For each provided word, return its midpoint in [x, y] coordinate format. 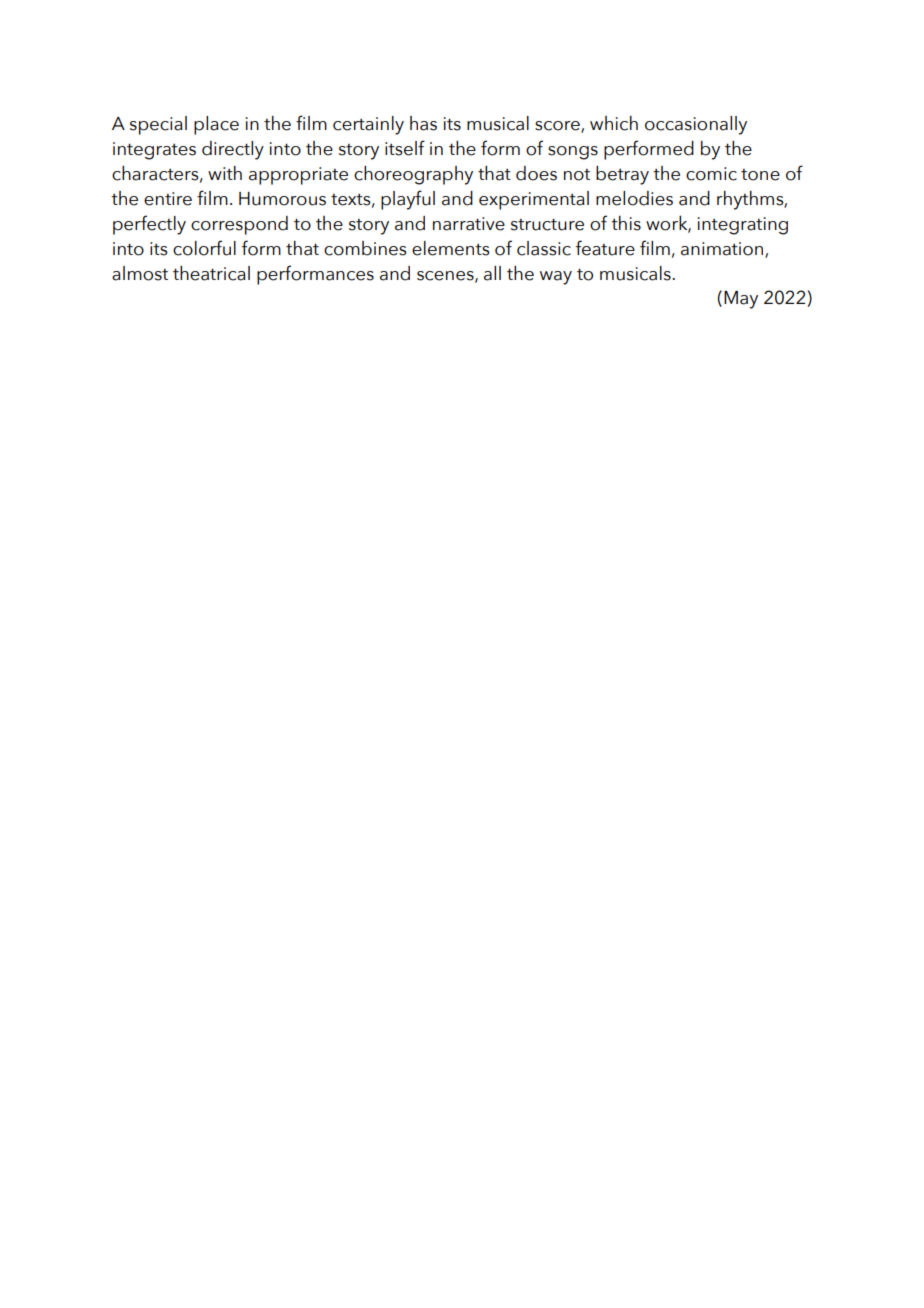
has [423, 123]
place [216, 125]
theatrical [211, 273]
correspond [239, 225]
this [626, 223]
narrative [469, 224]
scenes [446, 276]
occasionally [696, 125]
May [741, 300]
